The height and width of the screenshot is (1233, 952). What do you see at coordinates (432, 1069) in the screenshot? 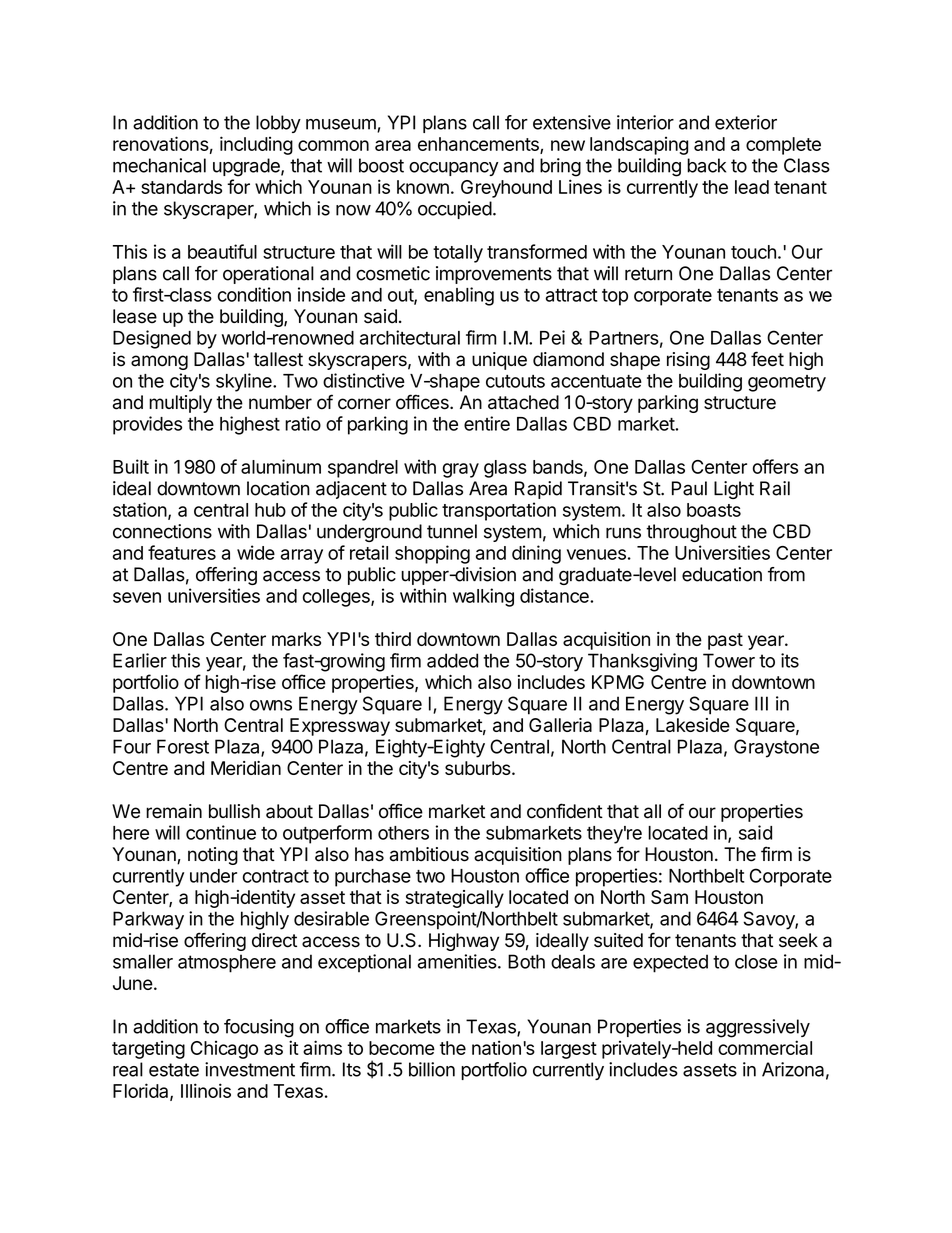
I see `billion` at bounding box center [432, 1069].
